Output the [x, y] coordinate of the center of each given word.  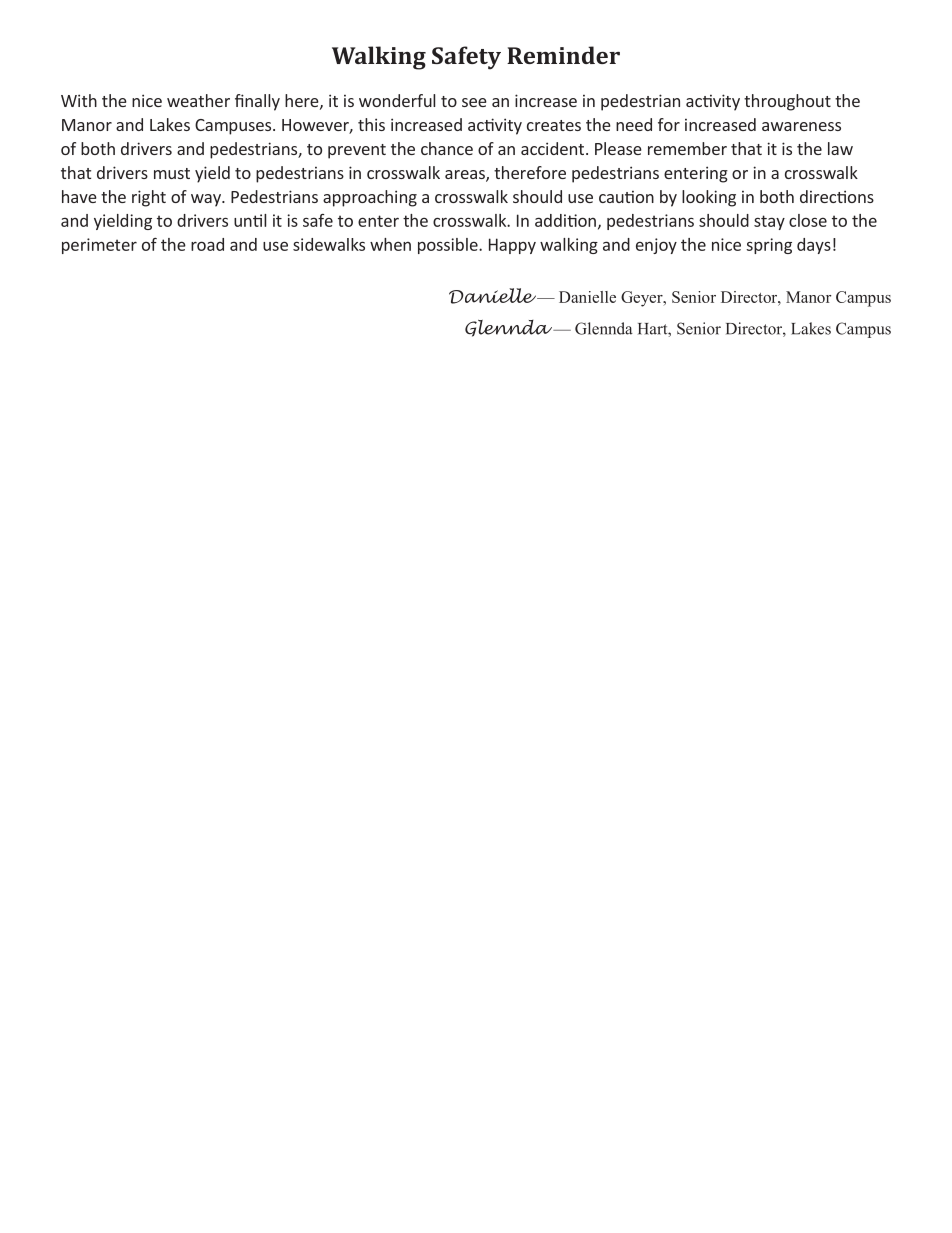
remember [687, 148]
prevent [357, 151]
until [250, 220]
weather [198, 100]
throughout [787, 102]
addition [565, 220]
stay [769, 222]
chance [447, 148]
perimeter [99, 246]
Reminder [563, 55]
